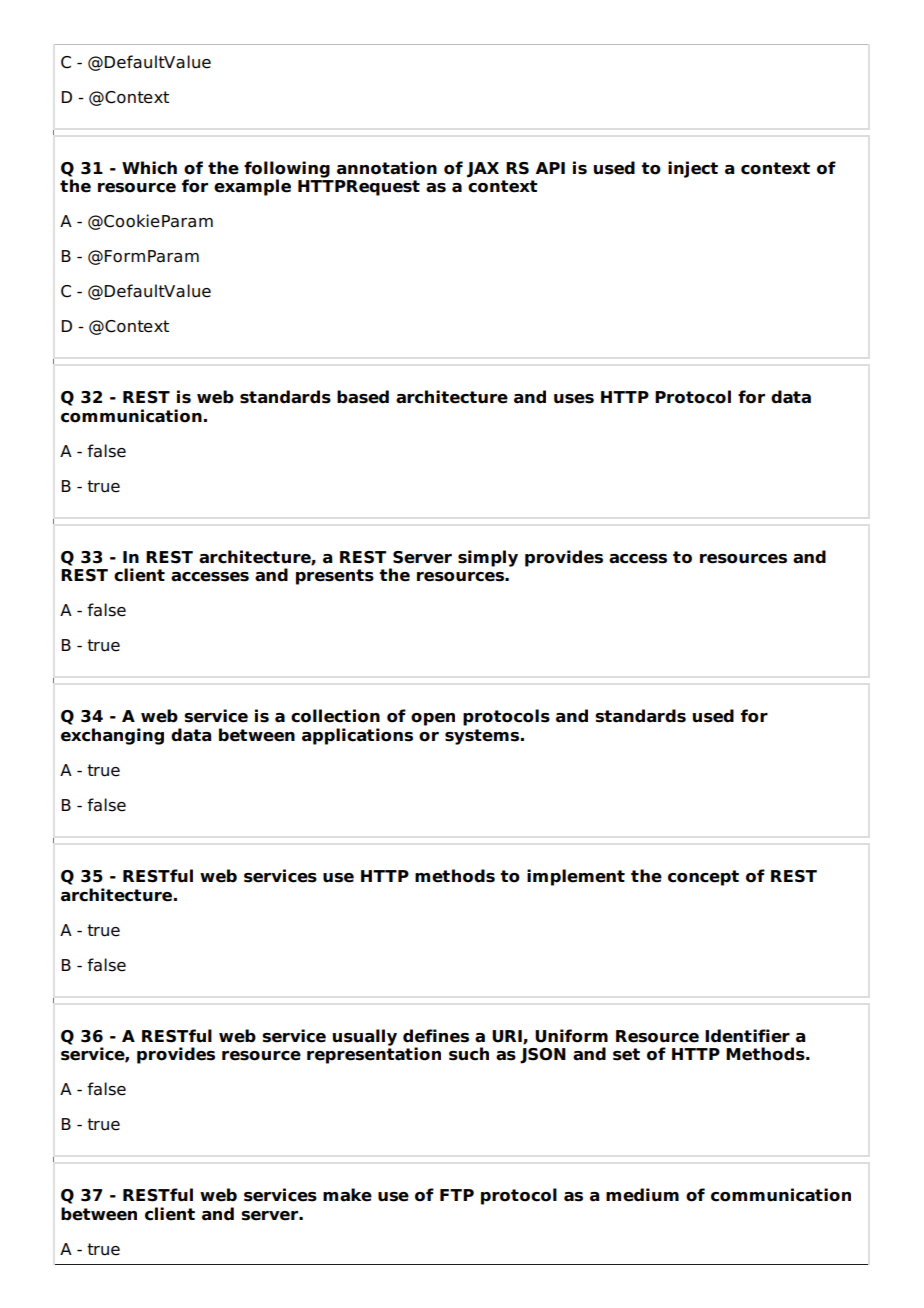 The image size is (924, 1308). What do you see at coordinates (347, 1195) in the document?
I see `make` at bounding box center [347, 1195].
